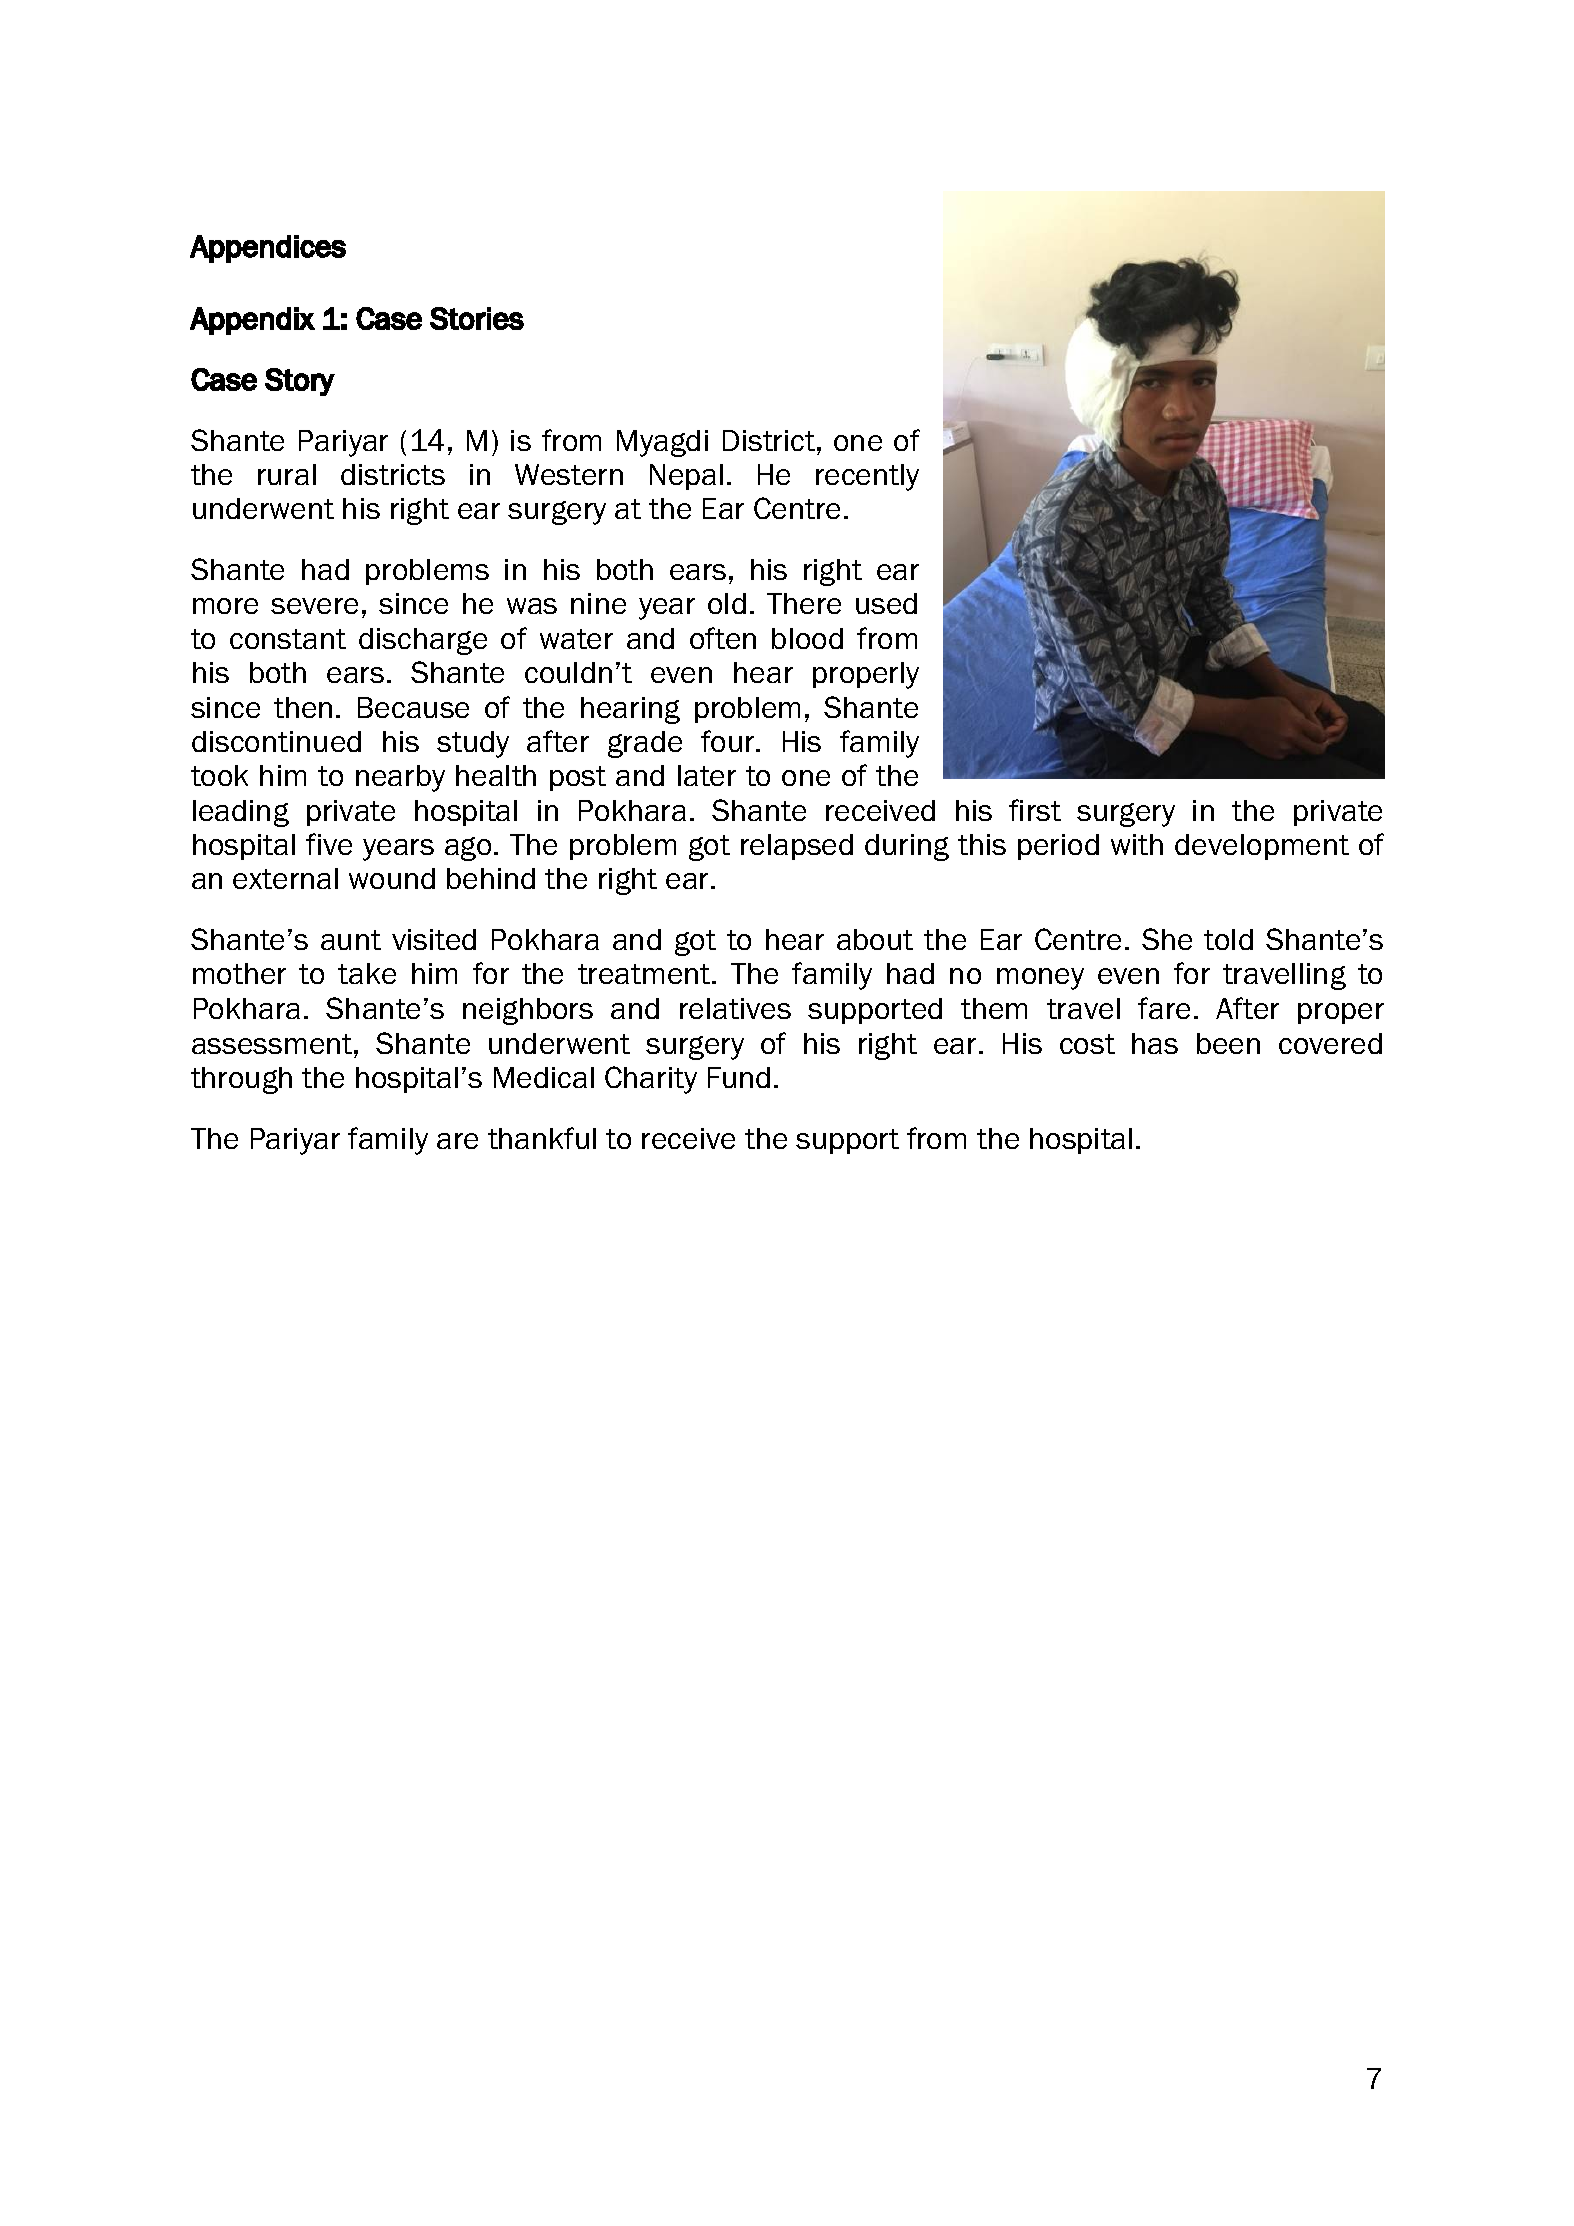 This screenshot has width=1574, height=2226. I want to click on been, so click(1228, 1043).
